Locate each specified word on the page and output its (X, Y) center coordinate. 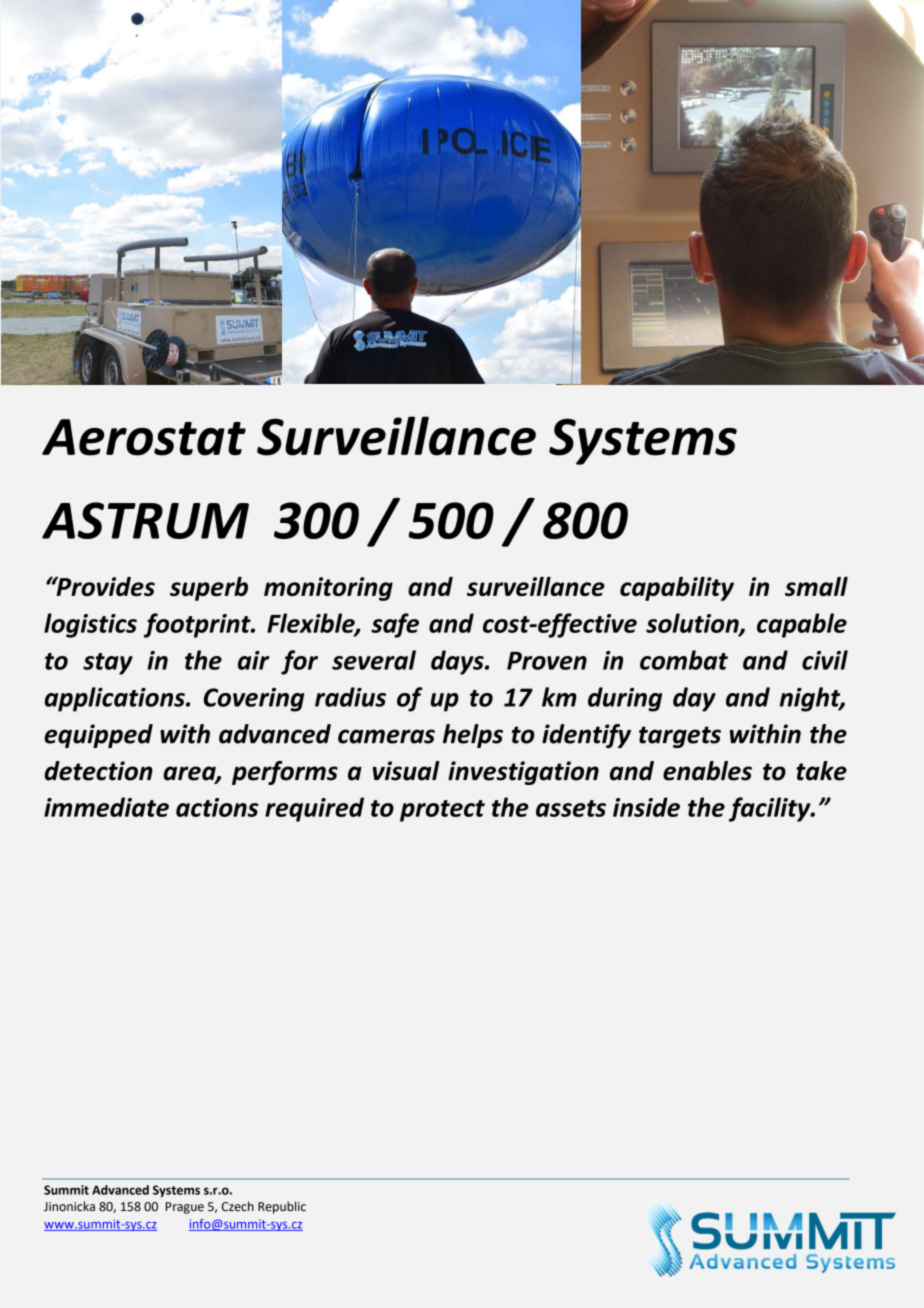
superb (209, 589)
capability (677, 589)
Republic (282, 1207)
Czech (238, 1206)
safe (395, 625)
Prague (185, 1208)
